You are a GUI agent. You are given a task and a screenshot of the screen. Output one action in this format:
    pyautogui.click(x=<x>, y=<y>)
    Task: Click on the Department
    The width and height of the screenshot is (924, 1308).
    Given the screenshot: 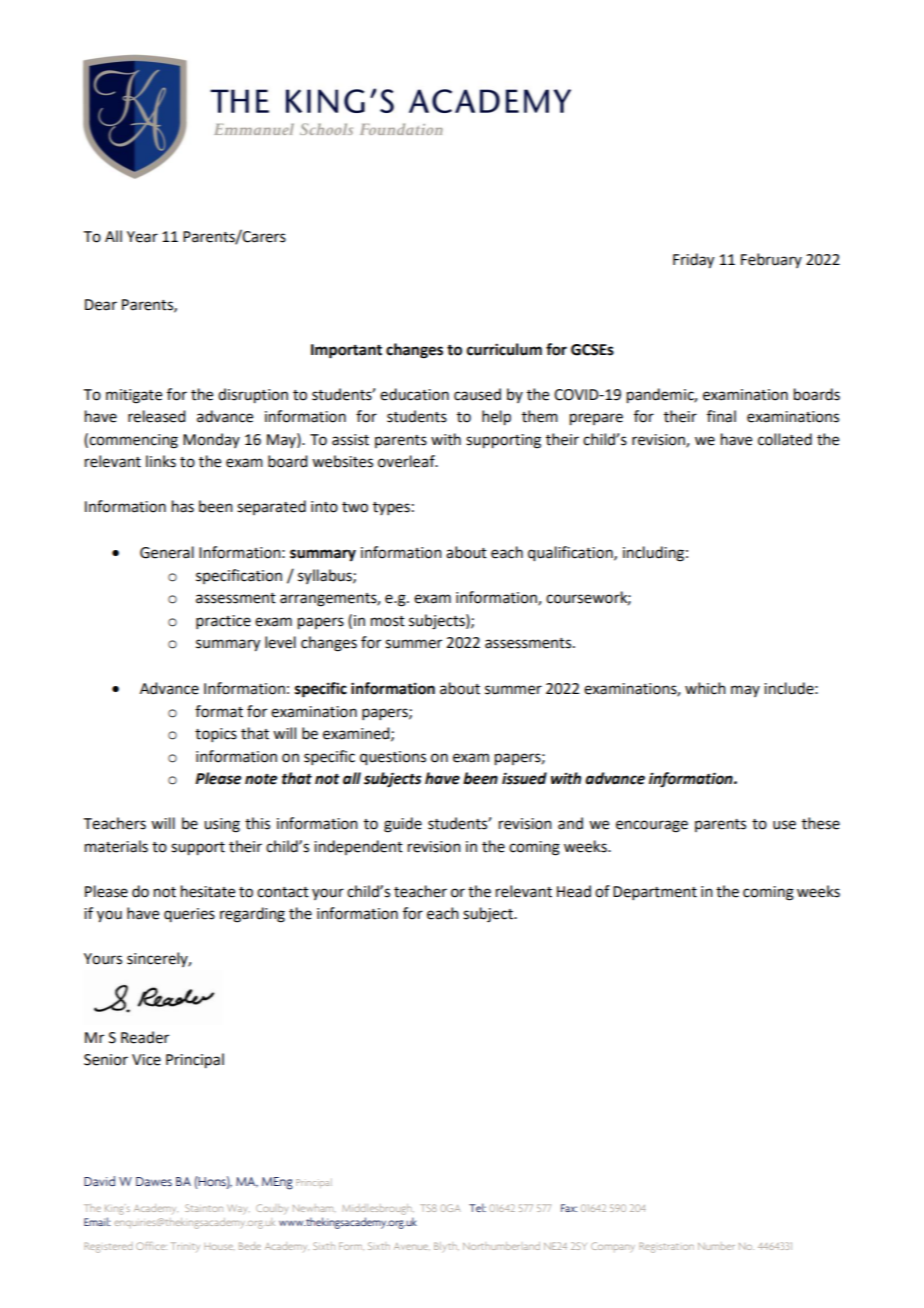 What is the action you would take?
    pyautogui.click(x=655, y=893)
